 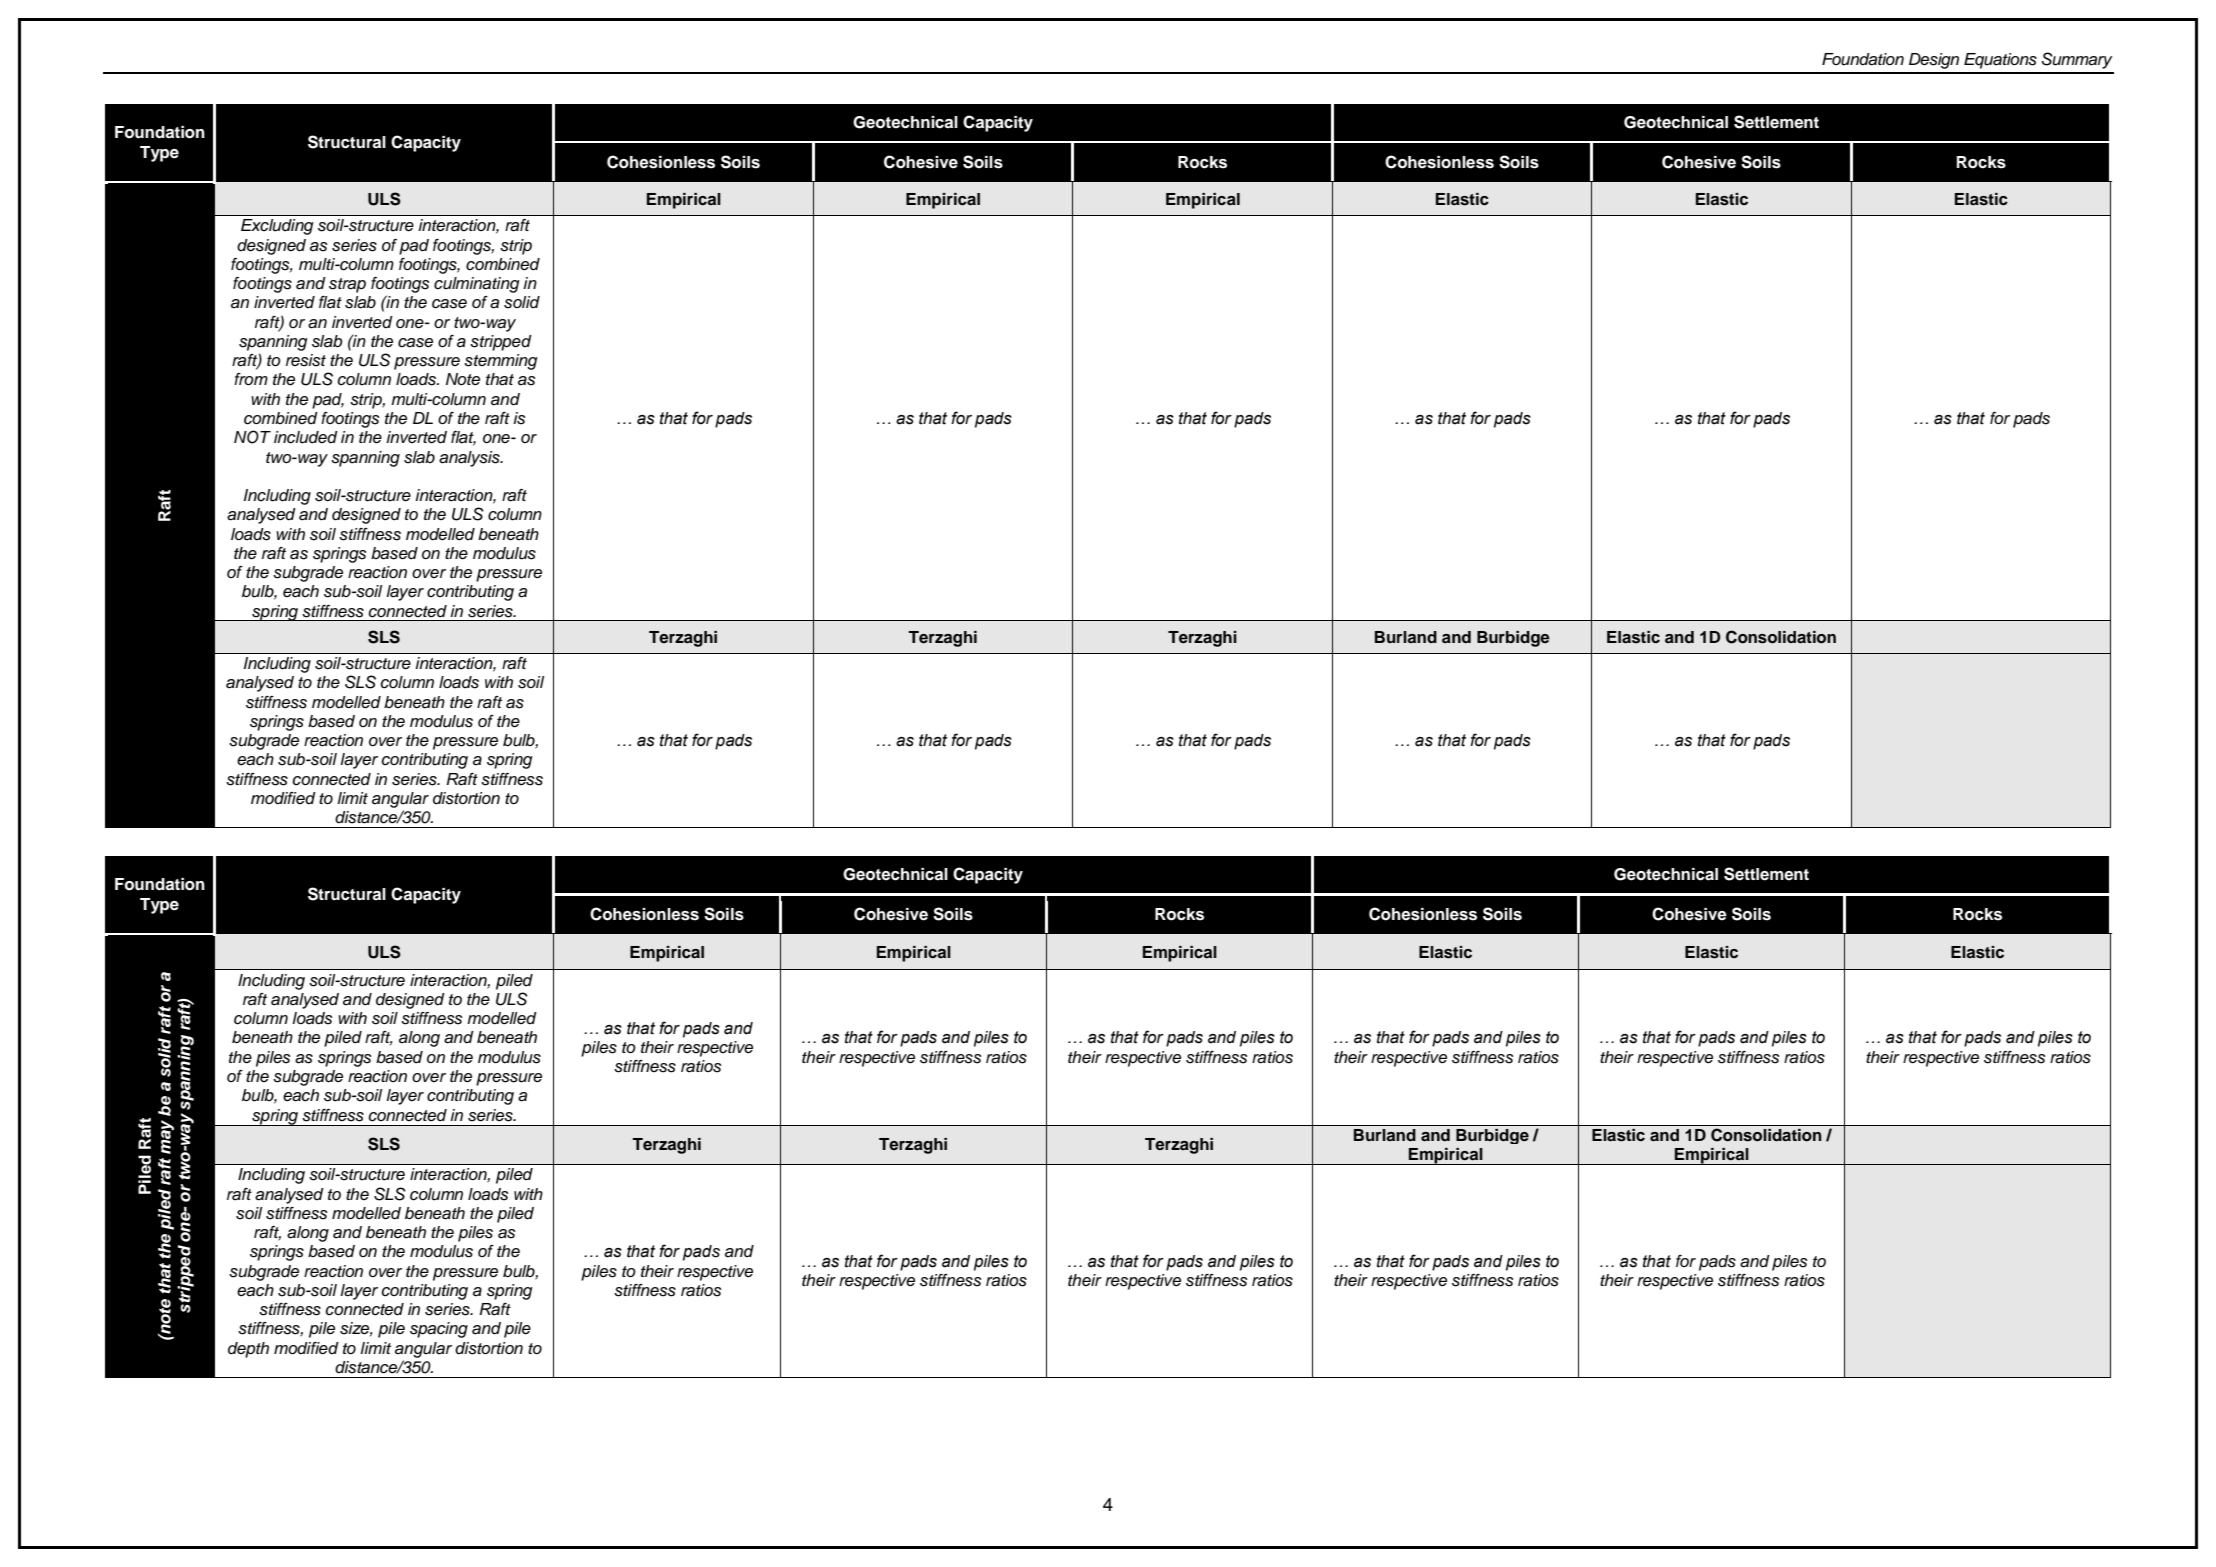 I want to click on depth, so click(x=248, y=1350).
